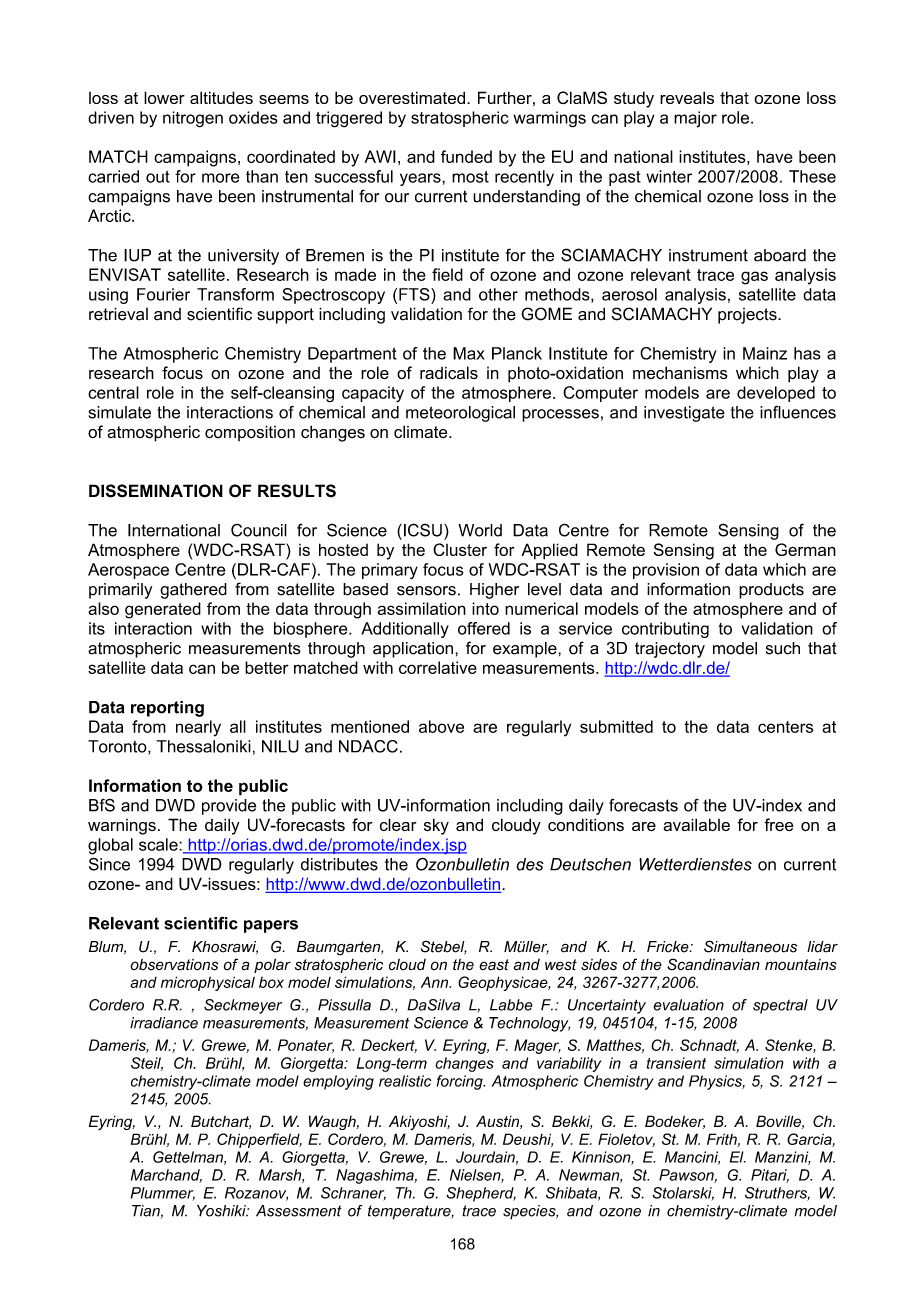 The width and height of the document is (924, 1308). I want to click on major, so click(695, 119).
